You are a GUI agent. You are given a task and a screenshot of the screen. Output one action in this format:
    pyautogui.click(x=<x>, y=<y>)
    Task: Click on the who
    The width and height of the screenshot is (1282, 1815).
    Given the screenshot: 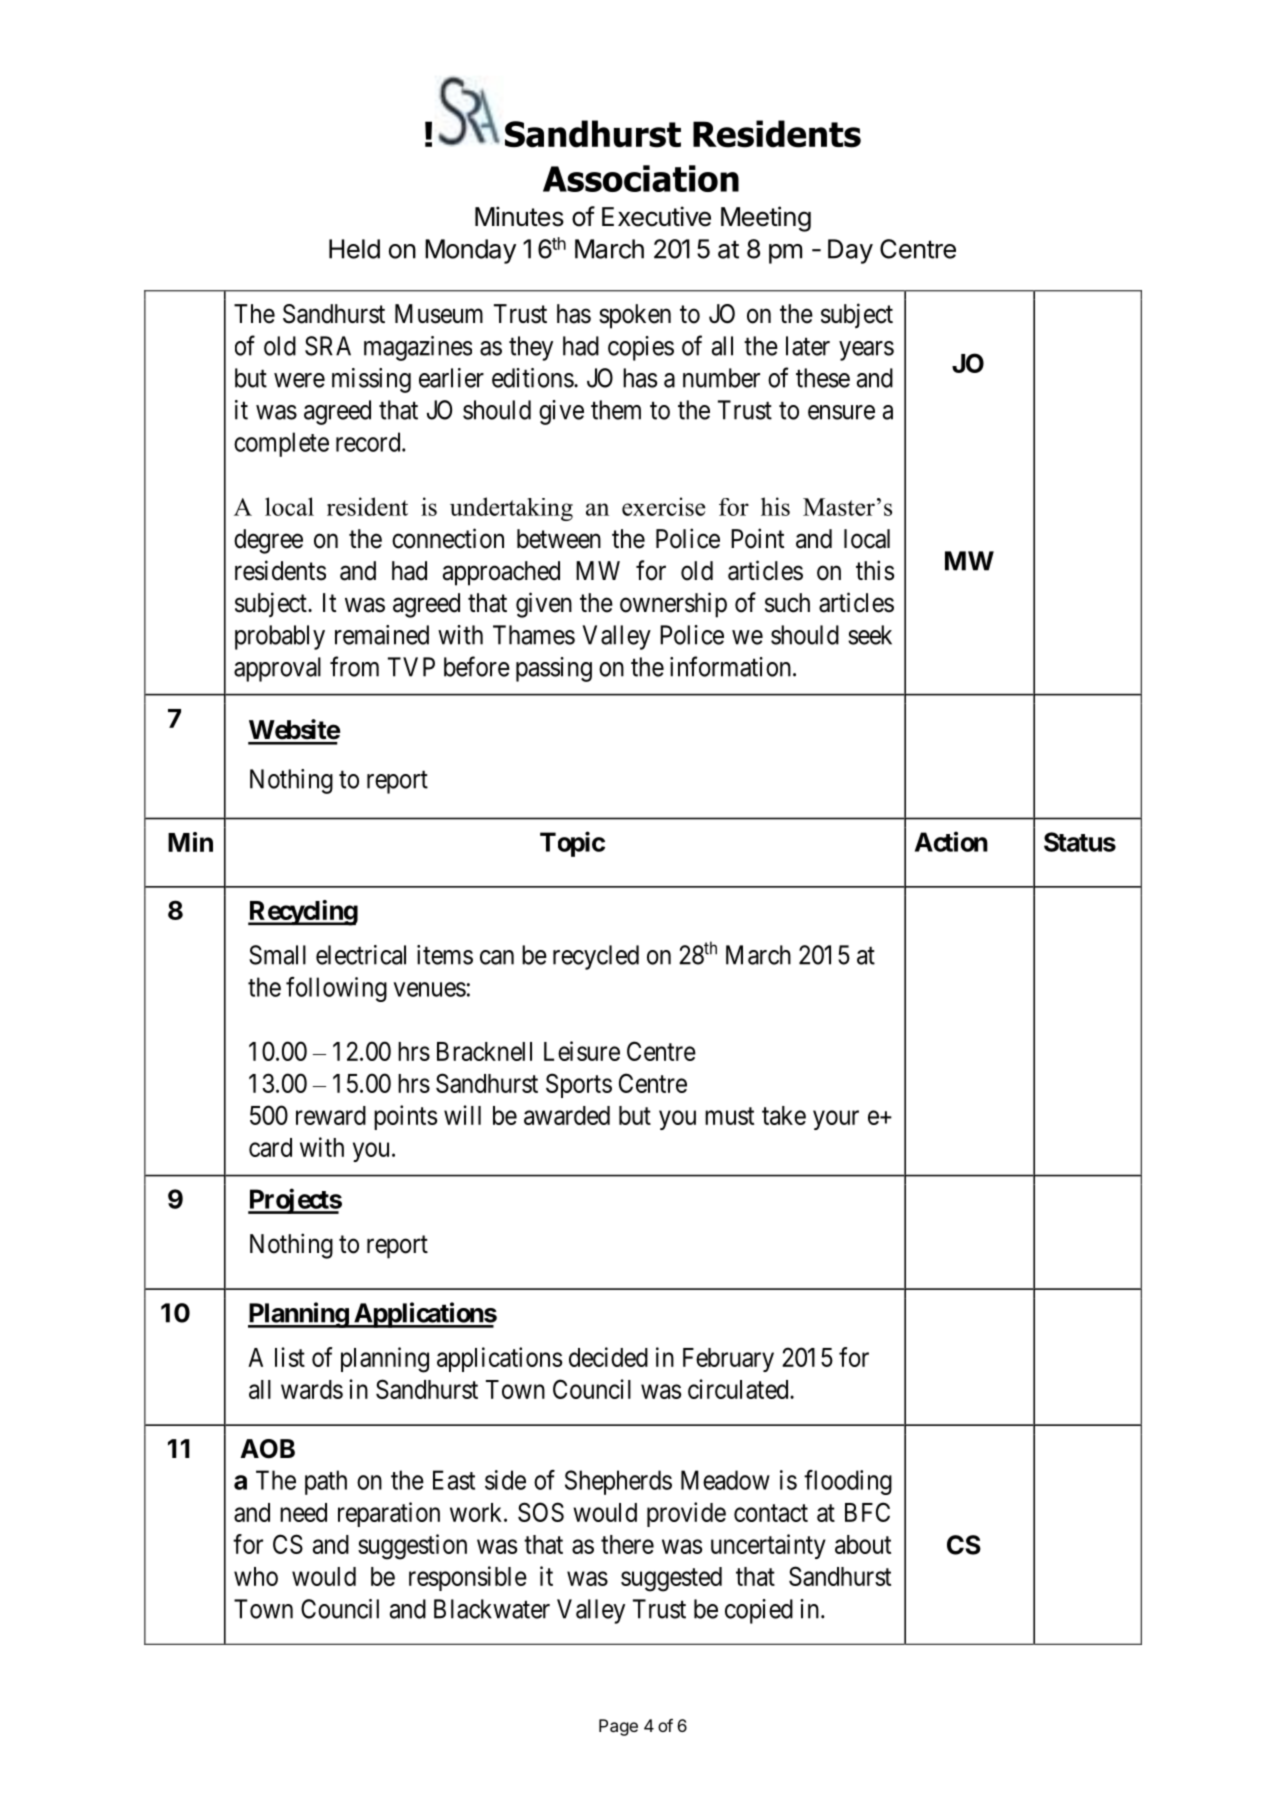 What is the action you would take?
    pyautogui.click(x=256, y=1576)
